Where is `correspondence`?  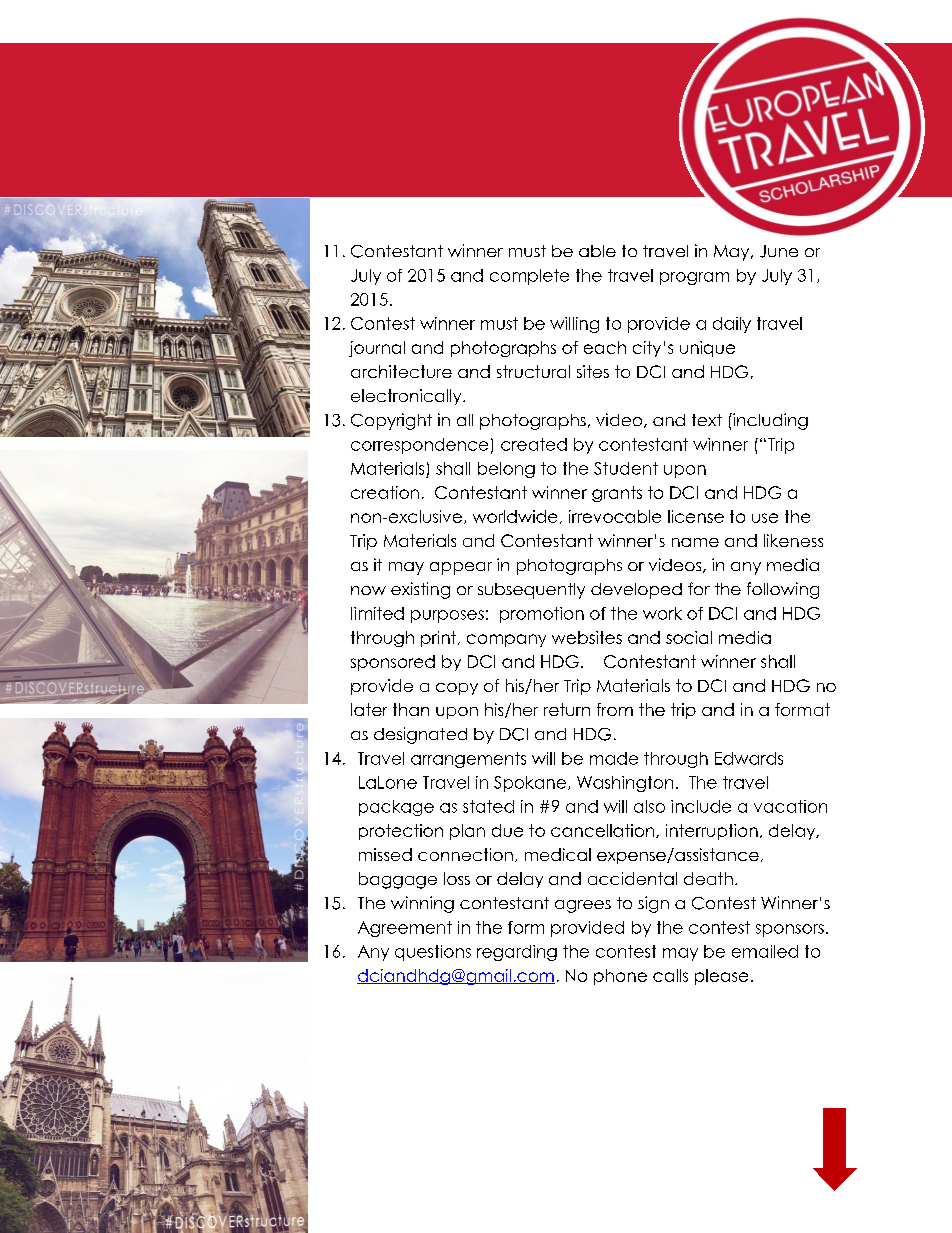 correspondence is located at coordinates (419, 446).
